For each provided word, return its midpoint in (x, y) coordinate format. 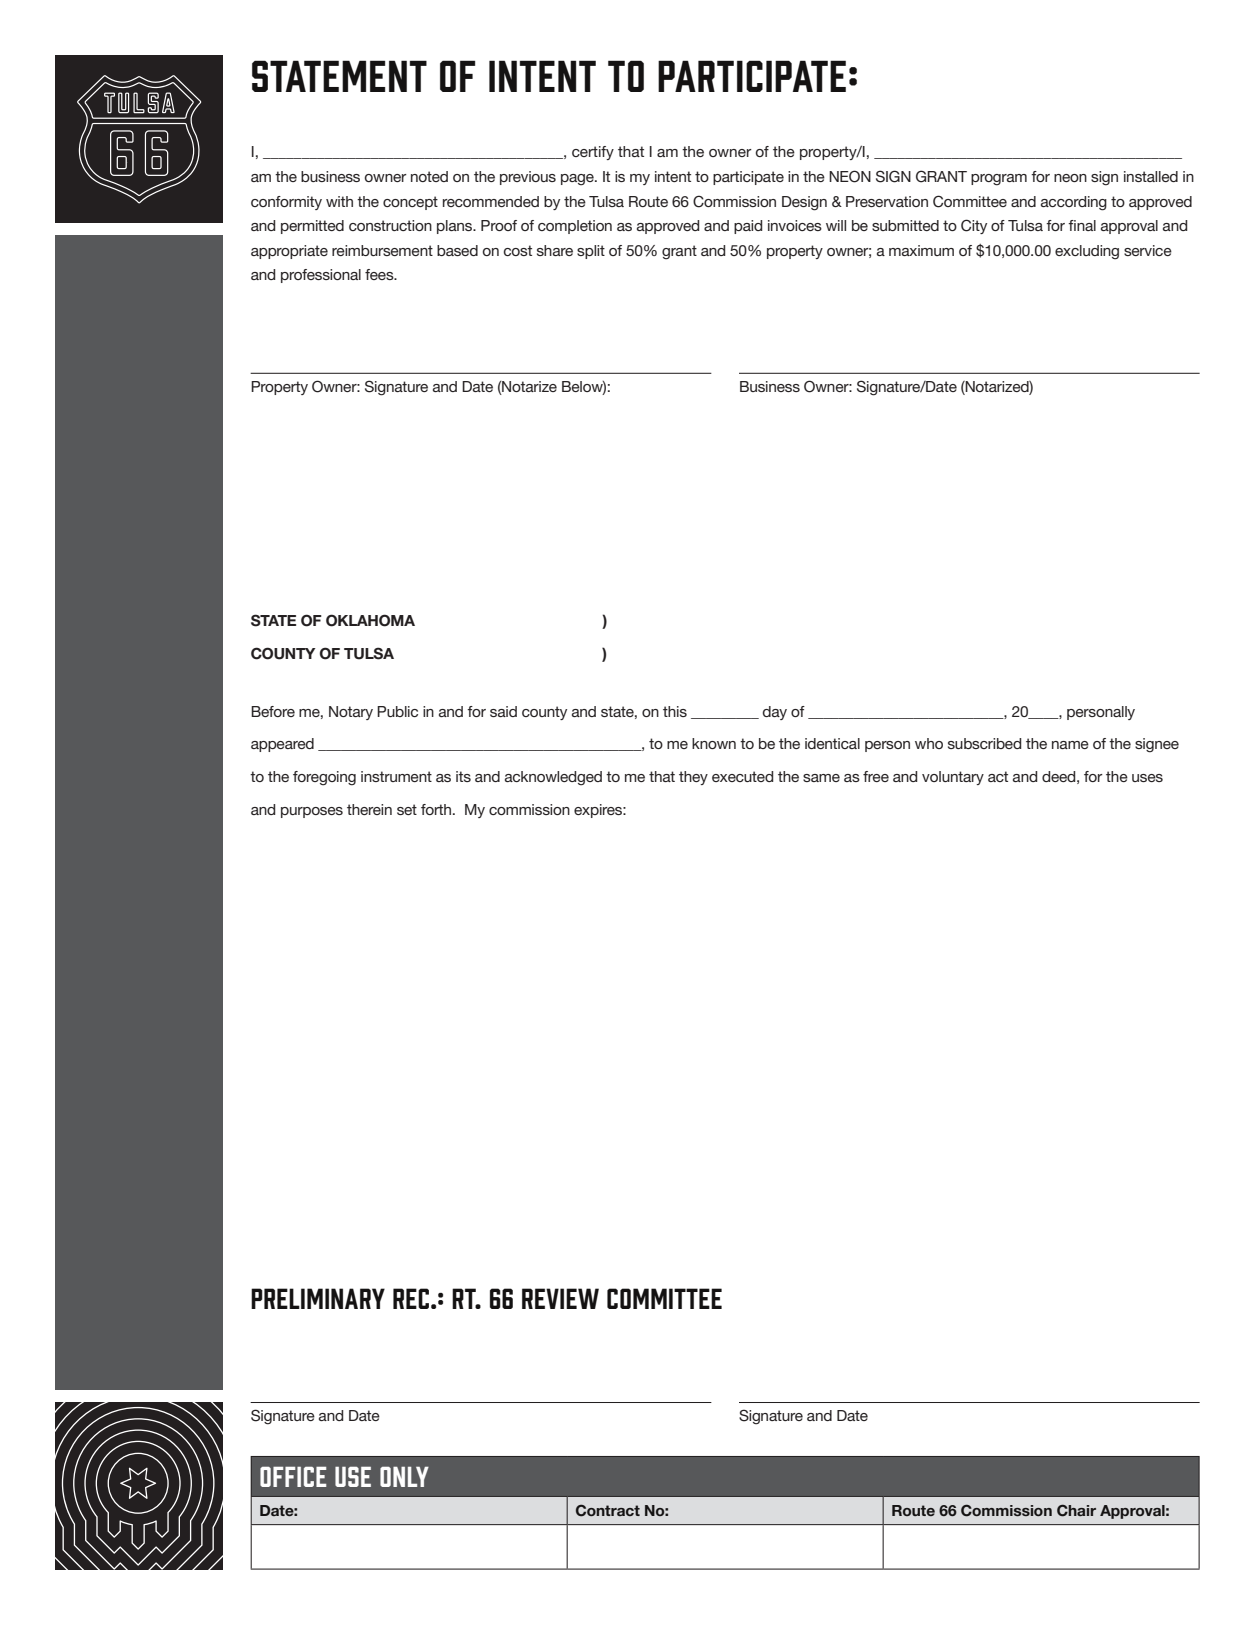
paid (748, 227)
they (693, 778)
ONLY (404, 1476)
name (1070, 745)
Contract (608, 1510)
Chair (1076, 1510)
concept (410, 203)
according (1074, 203)
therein (369, 809)
